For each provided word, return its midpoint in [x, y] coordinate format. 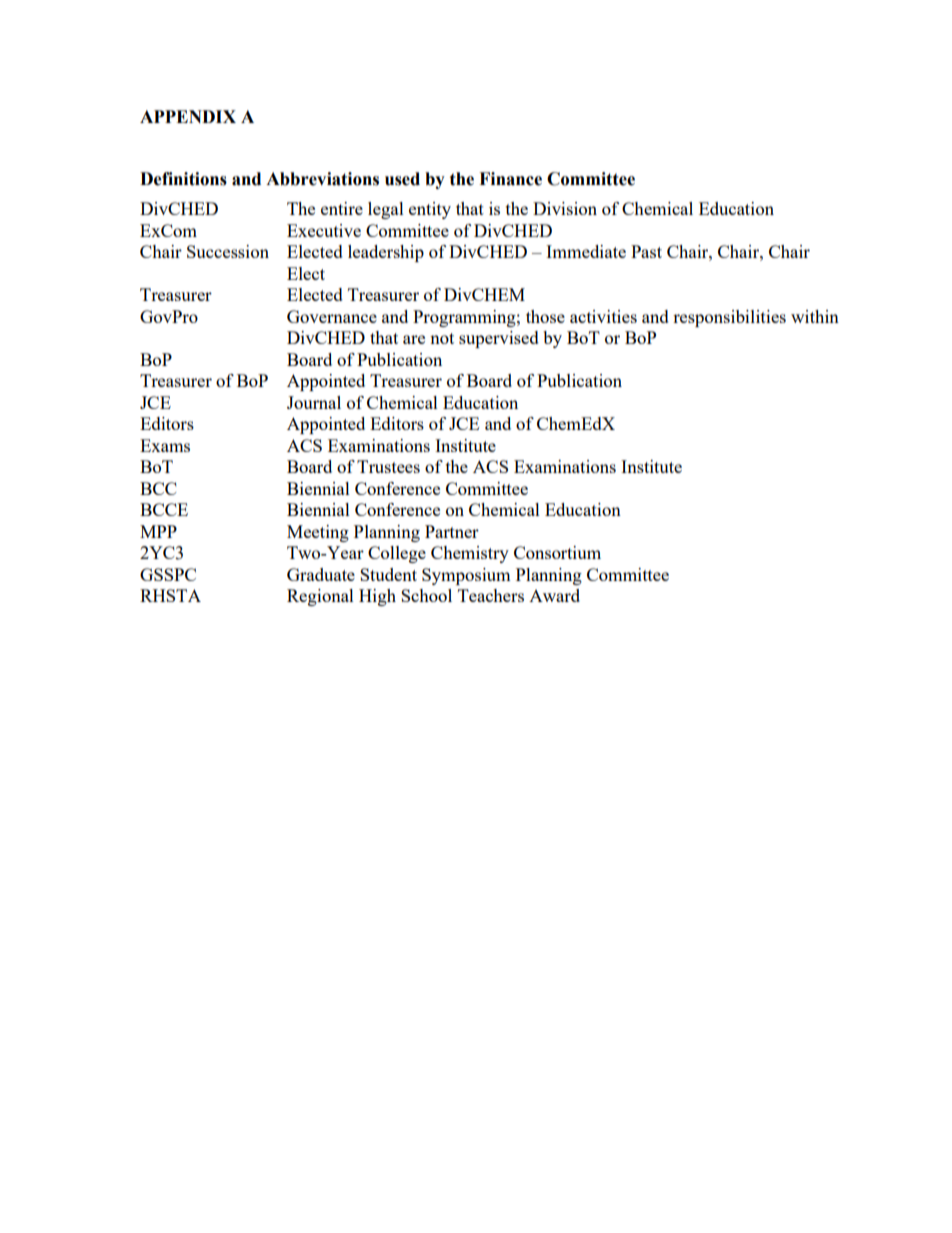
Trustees [388, 466]
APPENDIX [188, 116]
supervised [499, 339]
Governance [332, 316]
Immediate [586, 251]
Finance [510, 179]
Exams [165, 445]
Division [565, 208]
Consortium [557, 552]
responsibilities [729, 318]
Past [646, 251]
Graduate [321, 574]
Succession [228, 251]
